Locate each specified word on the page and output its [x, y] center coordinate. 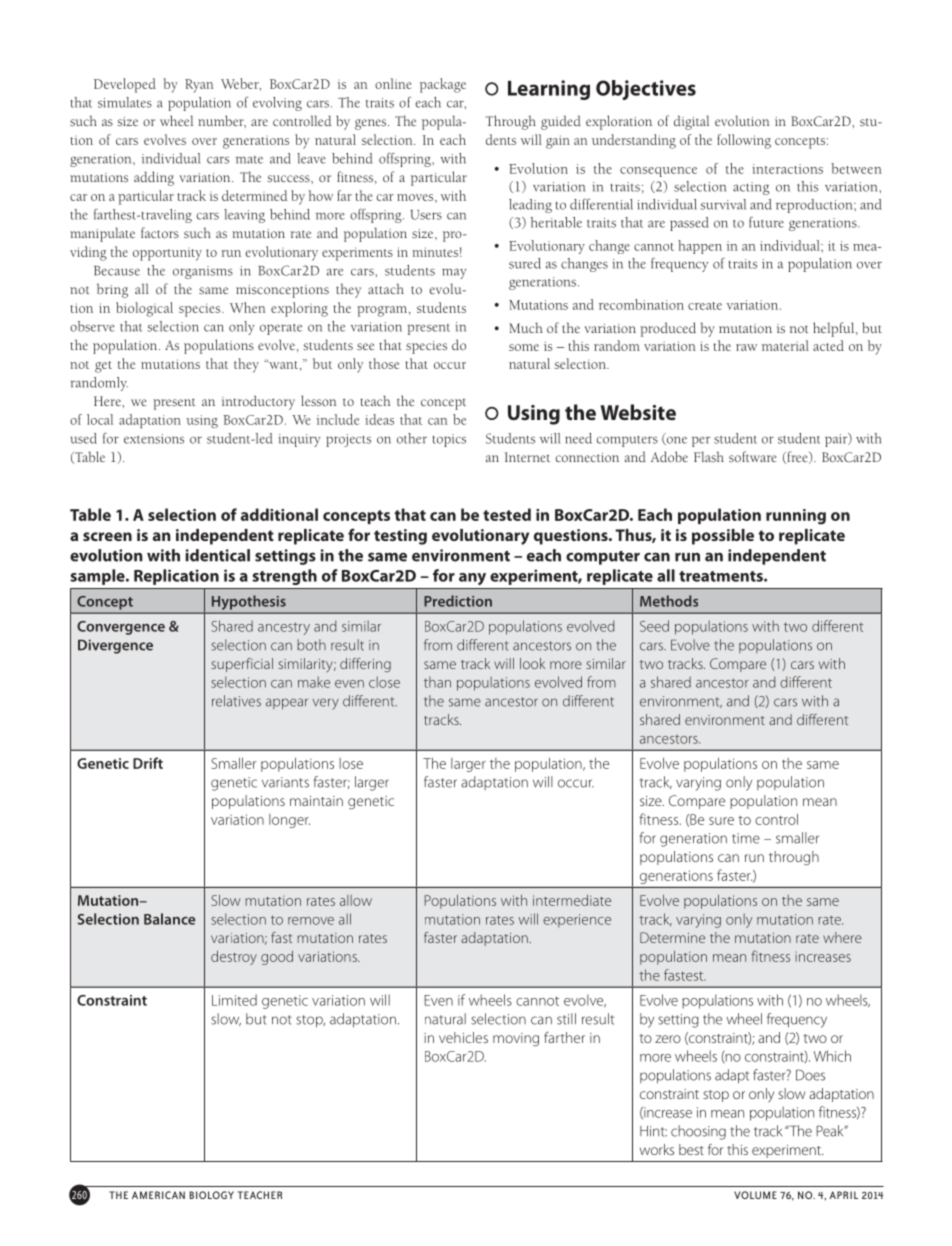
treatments [722, 576]
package [443, 85]
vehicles [463, 1037]
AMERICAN [158, 1195]
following [744, 141]
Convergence [121, 628]
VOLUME [755, 1195]
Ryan [199, 86]
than [437, 682]
